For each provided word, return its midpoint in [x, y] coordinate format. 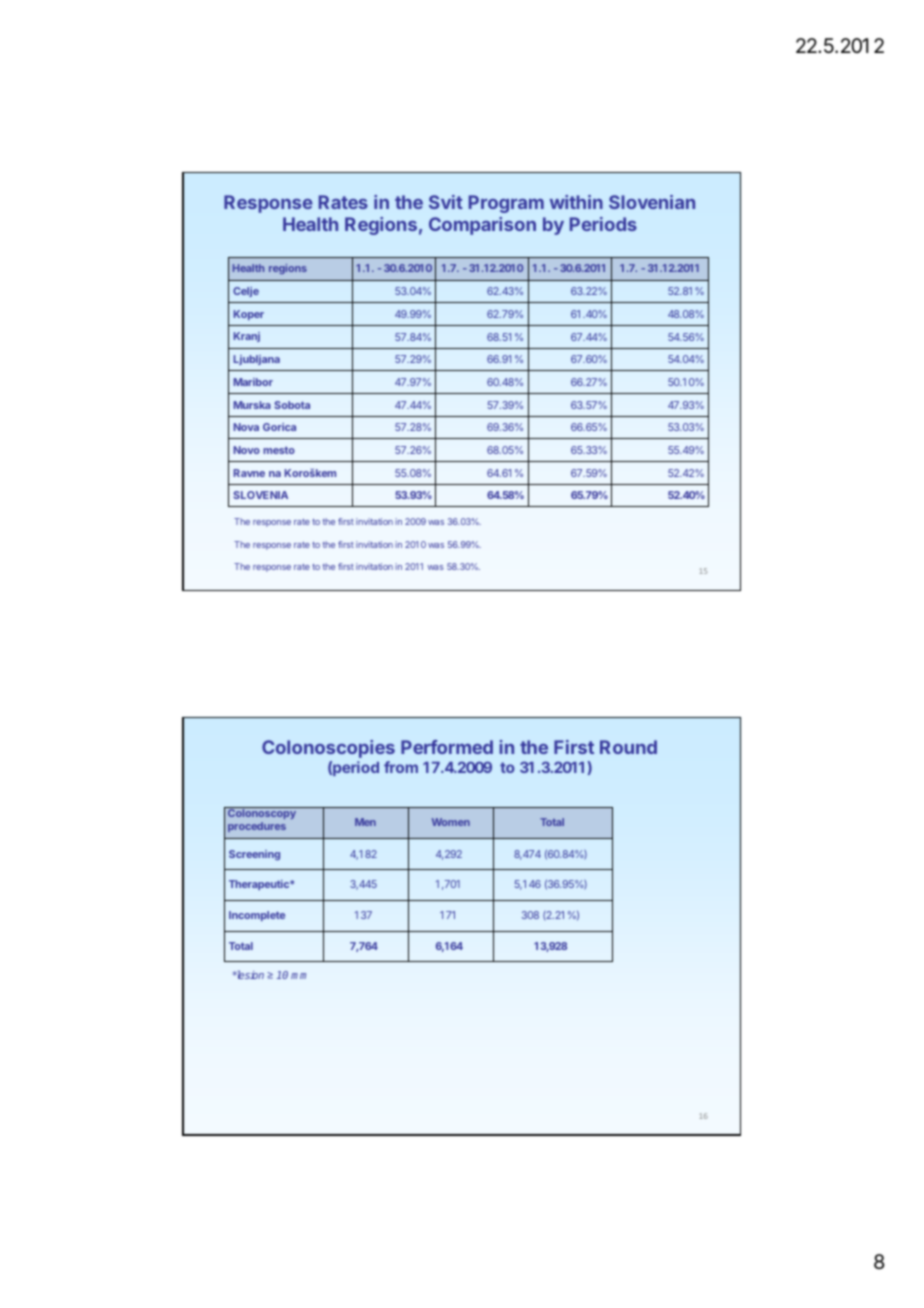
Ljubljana [257, 360]
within [576, 202]
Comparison [482, 226]
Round [628, 747]
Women [451, 822]
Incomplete [257, 916]
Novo [247, 450]
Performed [447, 747]
